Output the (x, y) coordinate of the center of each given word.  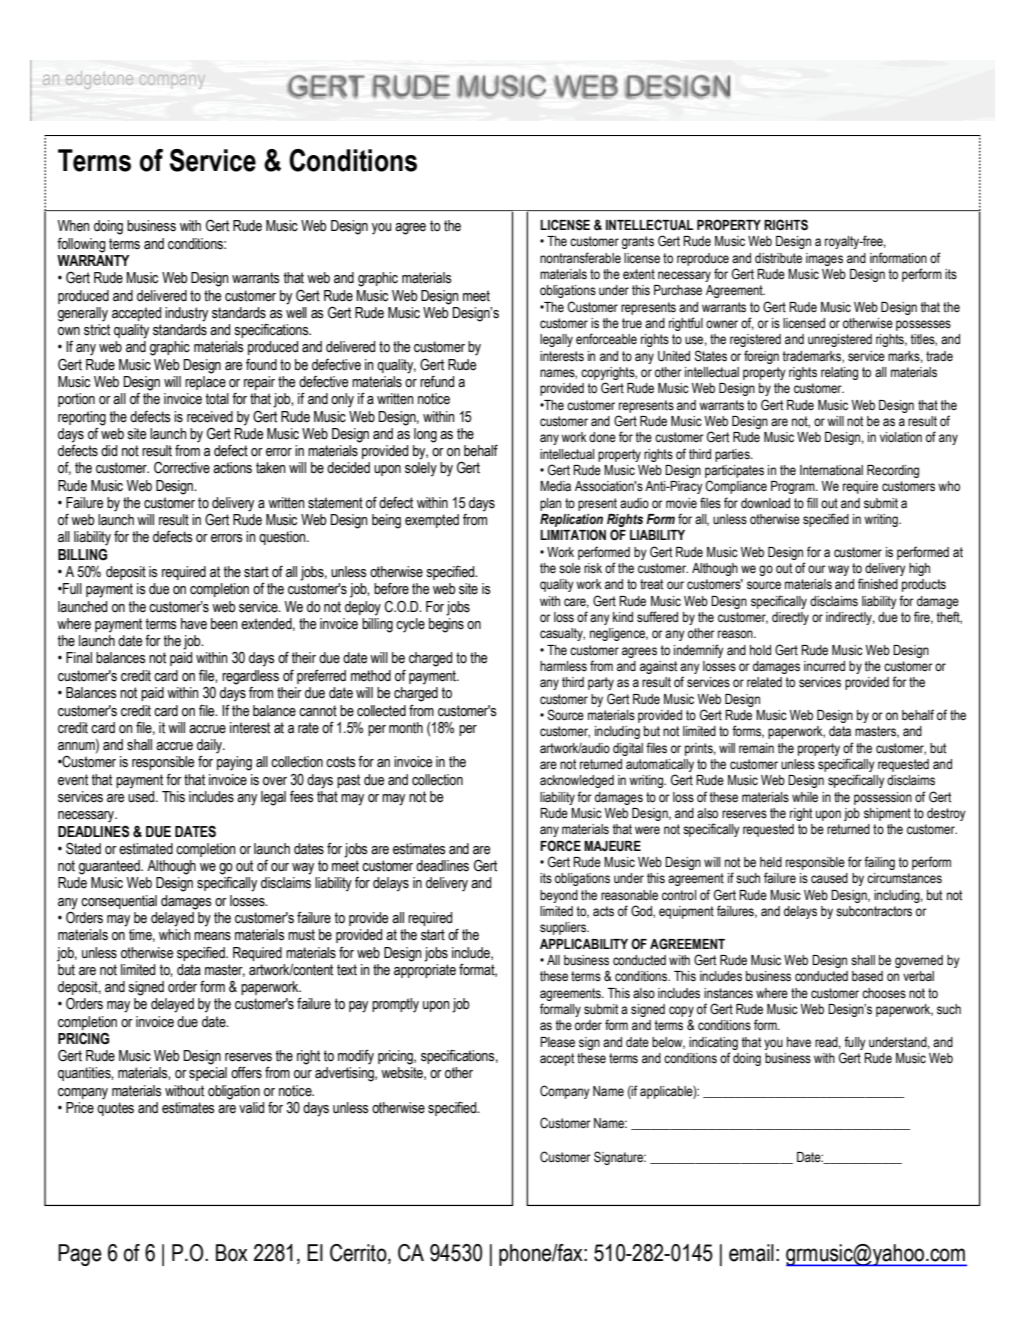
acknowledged (577, 781)
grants (638, 242)
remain (756, 748)
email (751, 1253)
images (824, 259)
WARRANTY (93, 260)
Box (232, 1253)
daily (210, 746)
